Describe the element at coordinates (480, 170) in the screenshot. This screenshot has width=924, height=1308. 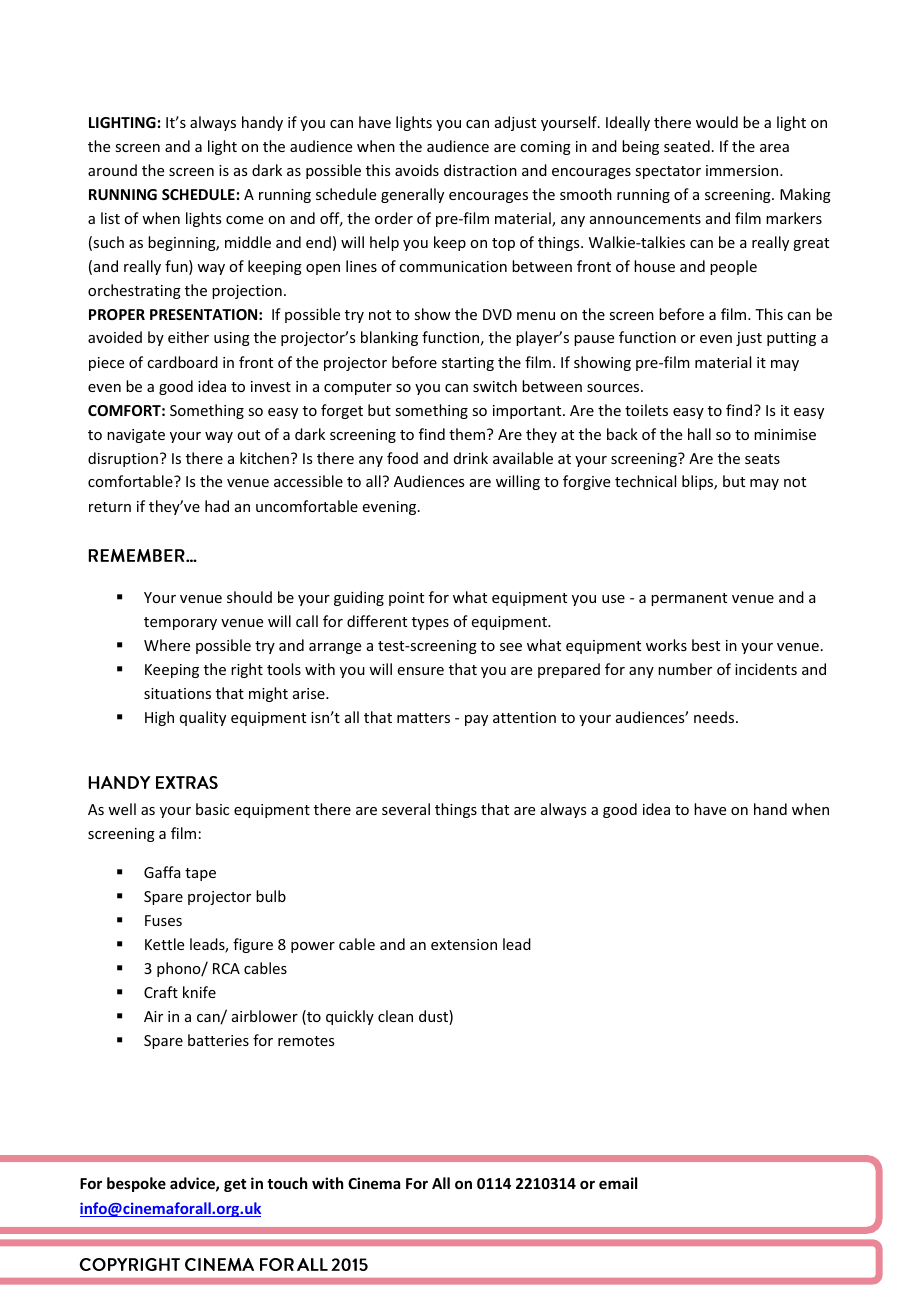
I see `distraction` at that location.
